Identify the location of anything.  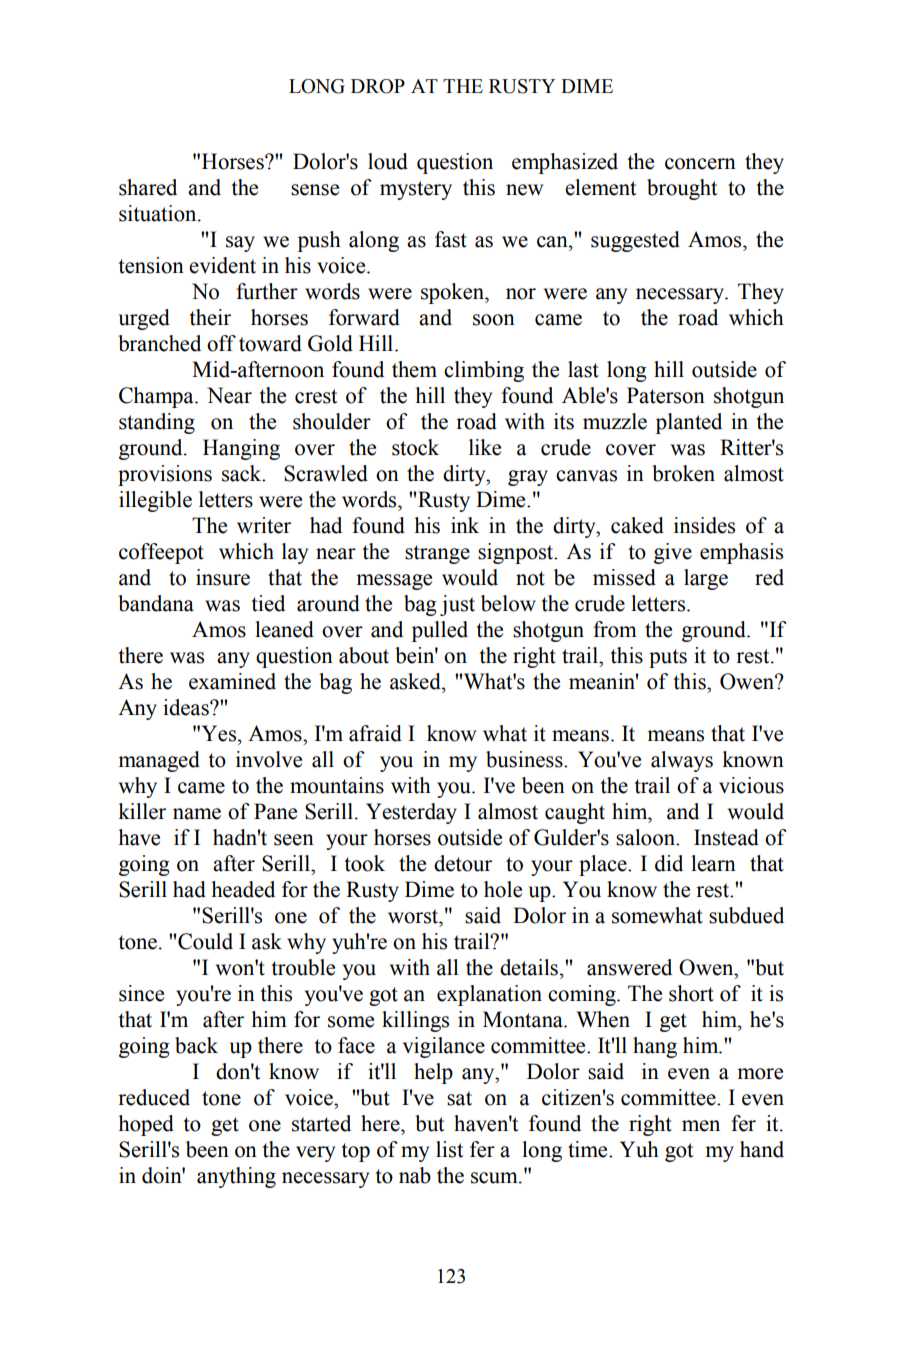
(236, 1177).
